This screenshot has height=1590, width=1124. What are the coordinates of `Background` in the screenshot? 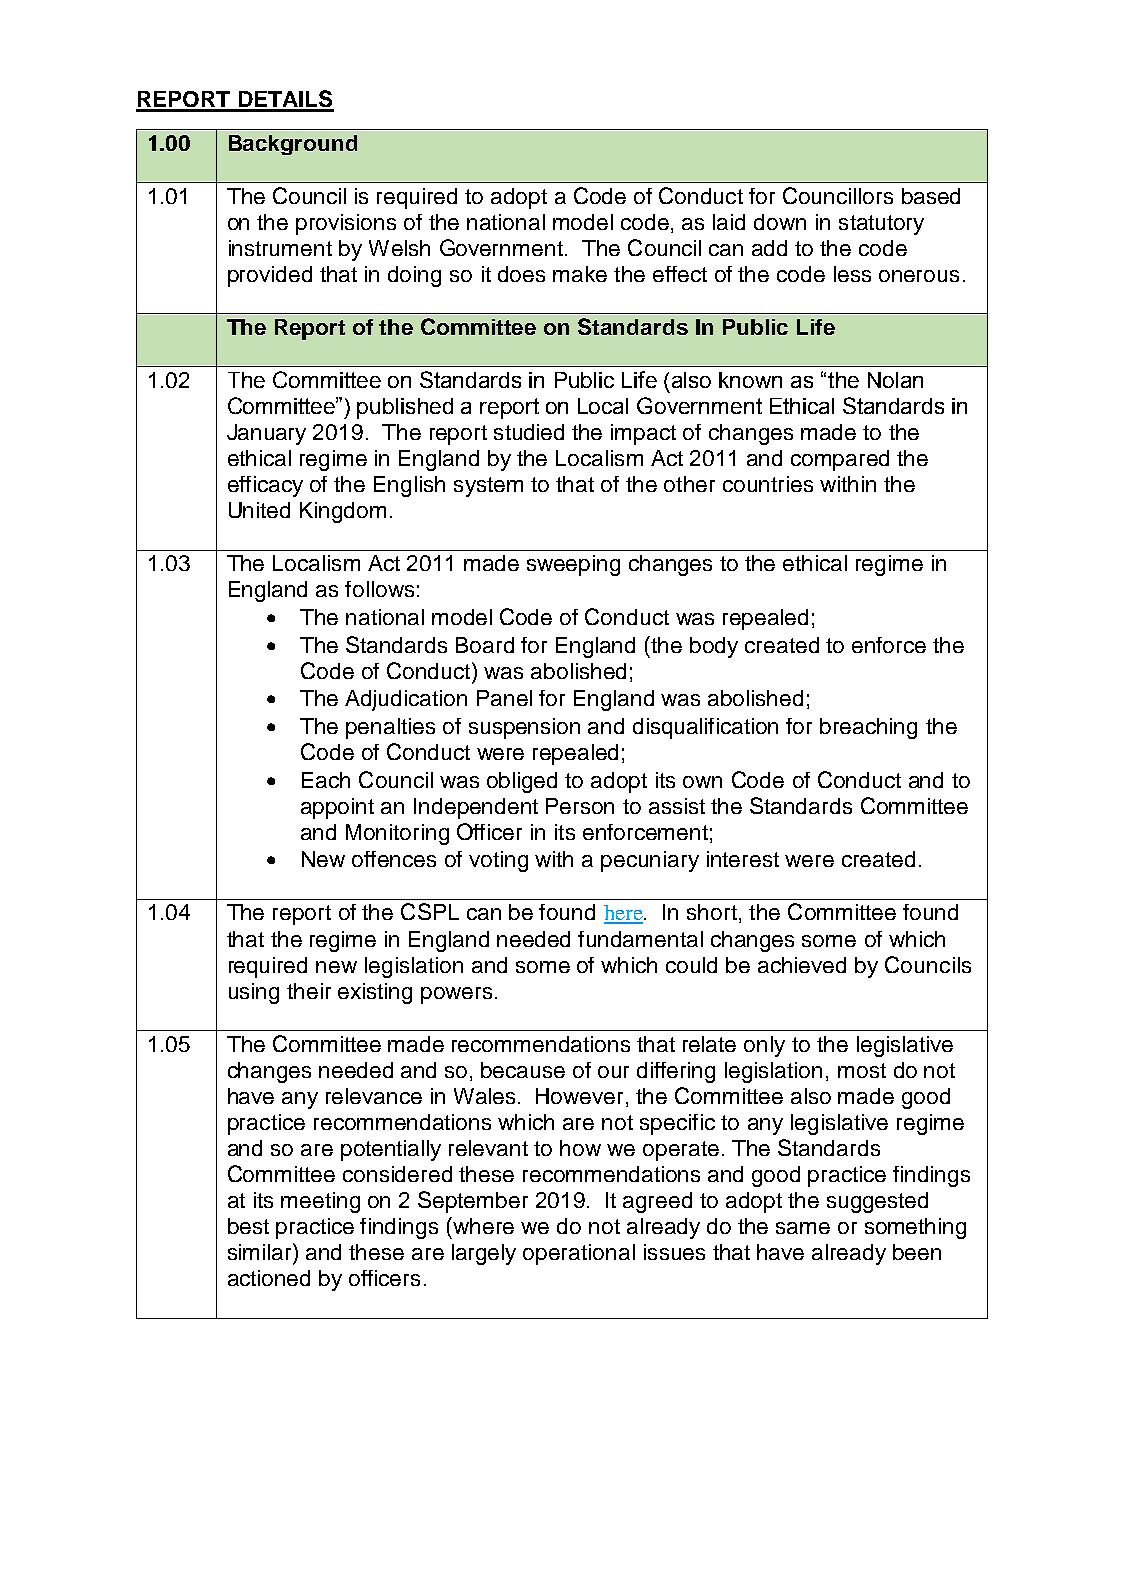 It's located at (293, 145).
